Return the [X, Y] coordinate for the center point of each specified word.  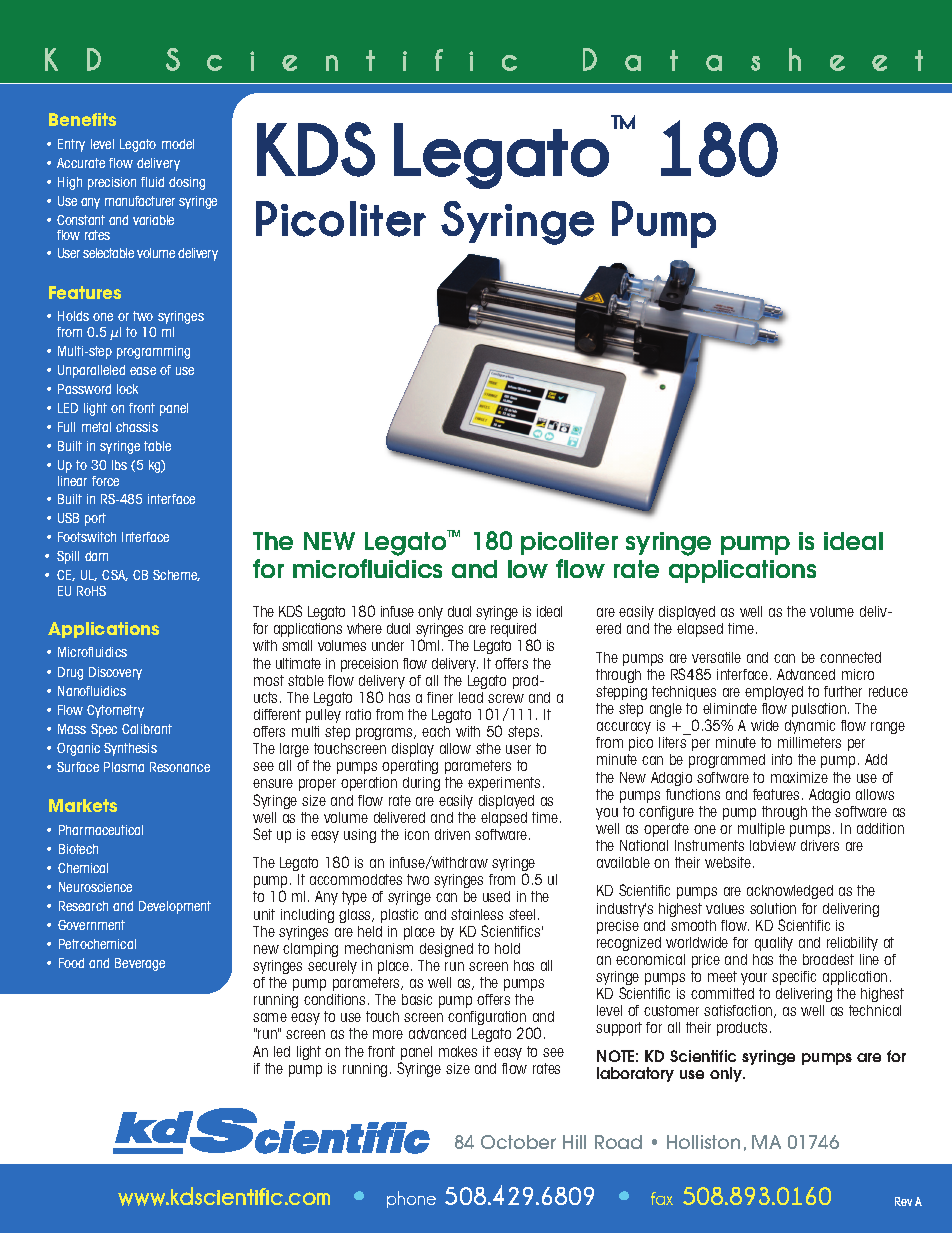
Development [175, 907]
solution [773, 908]
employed [774, 693]
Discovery [115, 673]
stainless [477, 914]
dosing [187, 183]
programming [153, 352]
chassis [137, 427]
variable [153, 220]
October [518, 1142]
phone [411, 1199]
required [514, 631]
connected [850, 657]
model [178, 144]
